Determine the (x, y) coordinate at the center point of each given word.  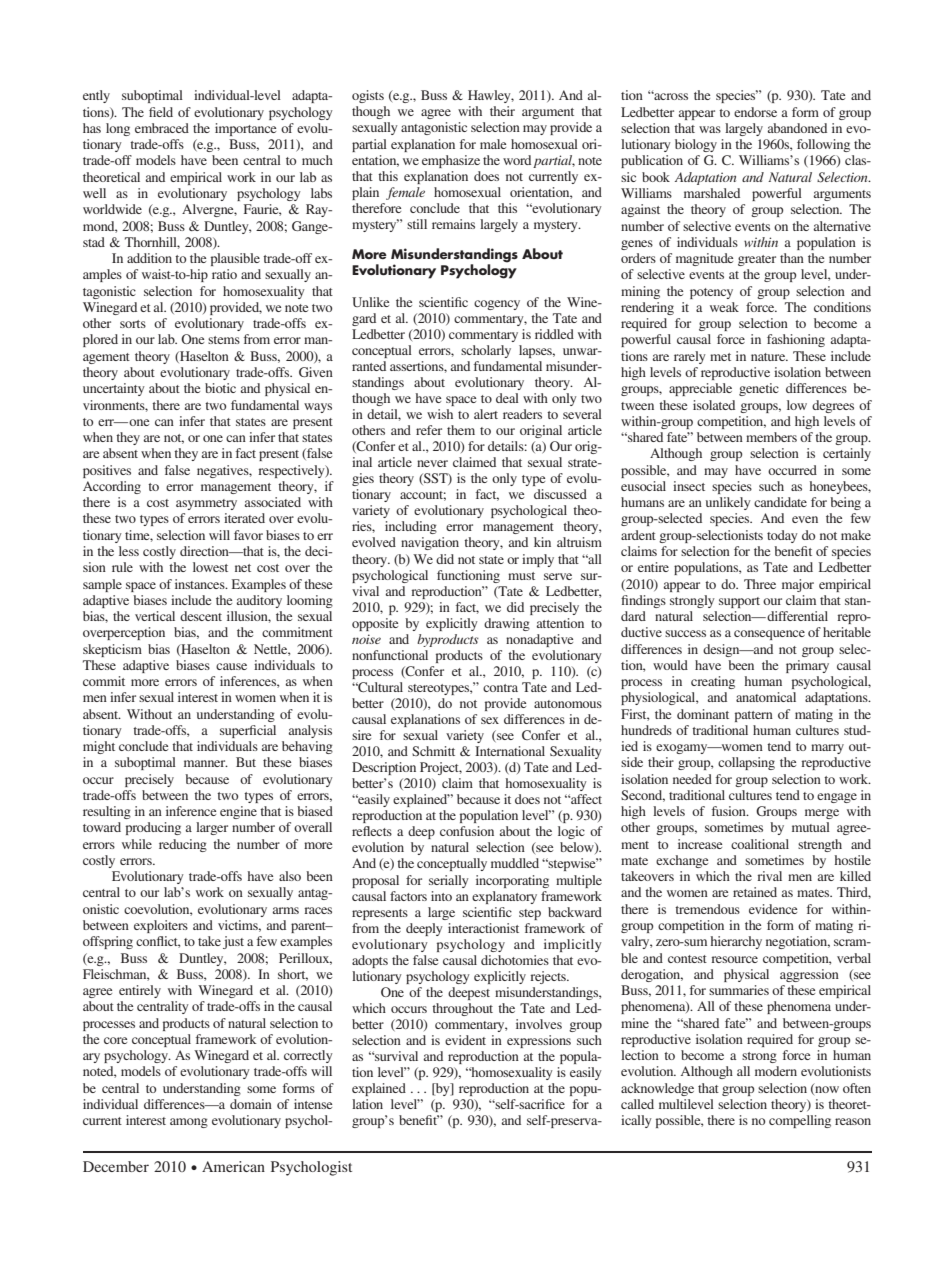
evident (465, 1040)
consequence (769, 635)
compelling (800, 1121)
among (189, 1123)
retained (755, 892)
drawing (507, 624)
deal (507, 398)
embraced (162, 128)
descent (201, 616)
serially (449, 881)
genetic (759, 389)
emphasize (451, 161)
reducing (183, 845)
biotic (220, 388)
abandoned (797, 128)
